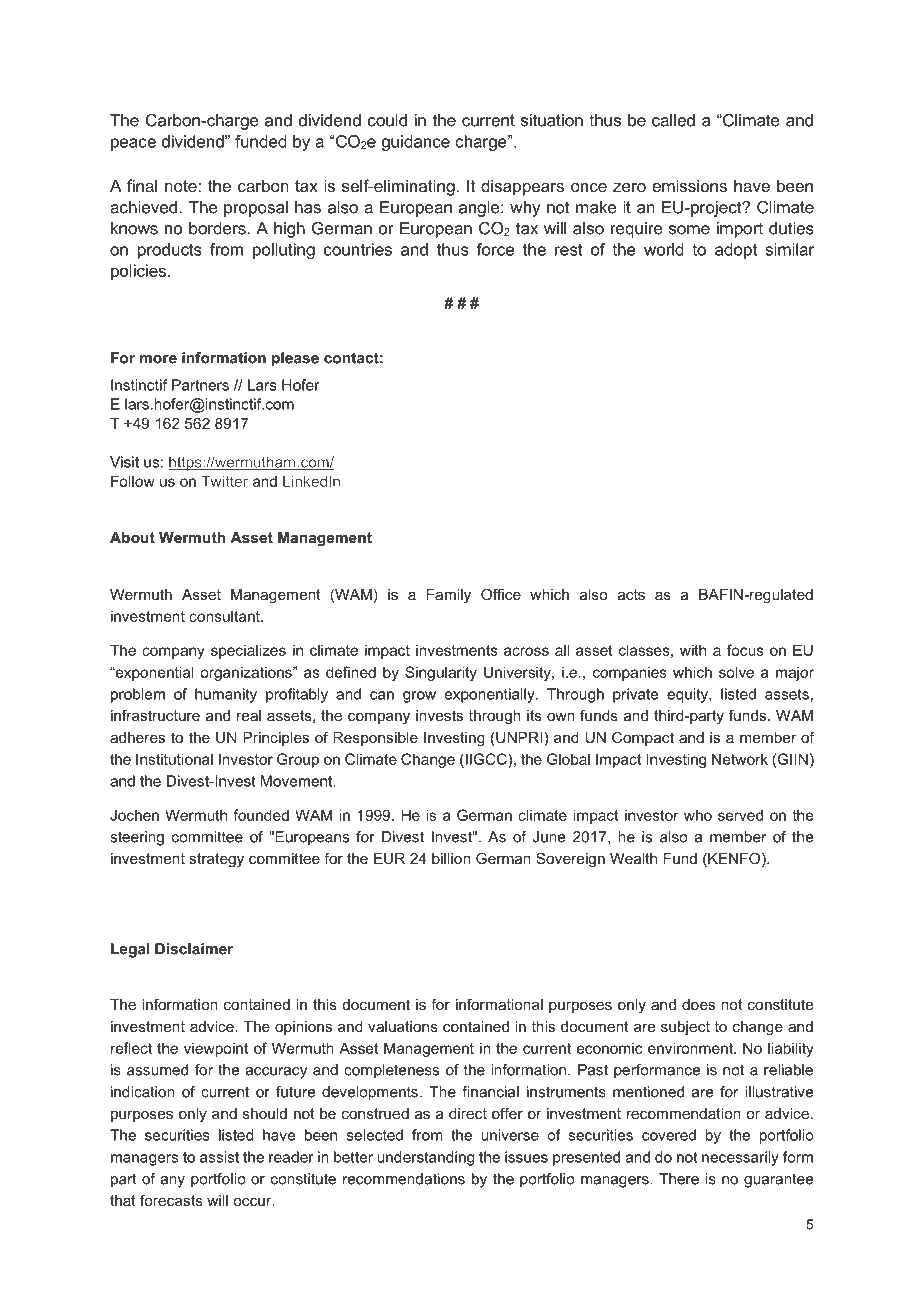 The height and width of the document is (1308, 924). I want to click on more, so click(158, 359).
